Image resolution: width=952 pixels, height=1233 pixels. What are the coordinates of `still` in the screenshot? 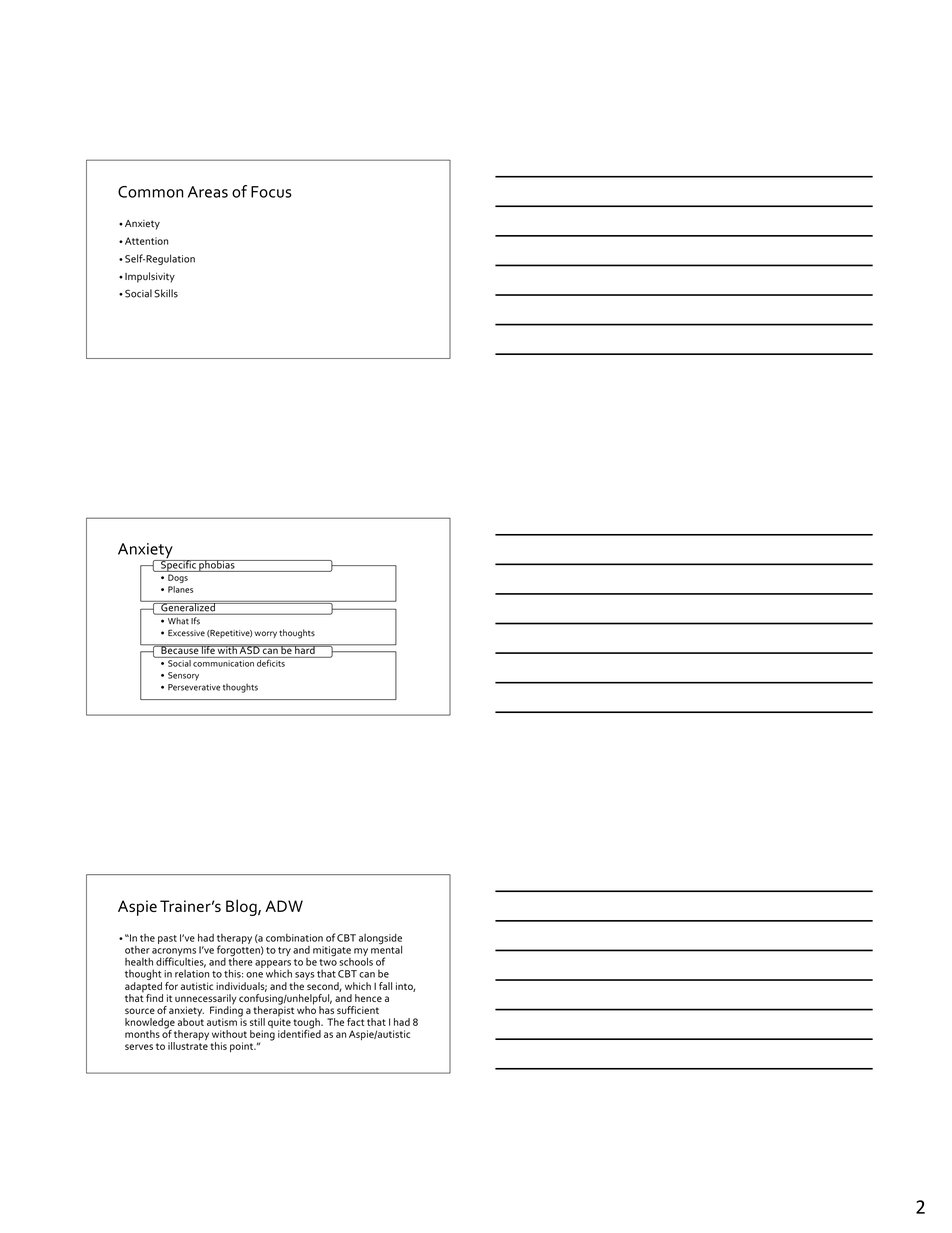 It's located at (257, 1022).
